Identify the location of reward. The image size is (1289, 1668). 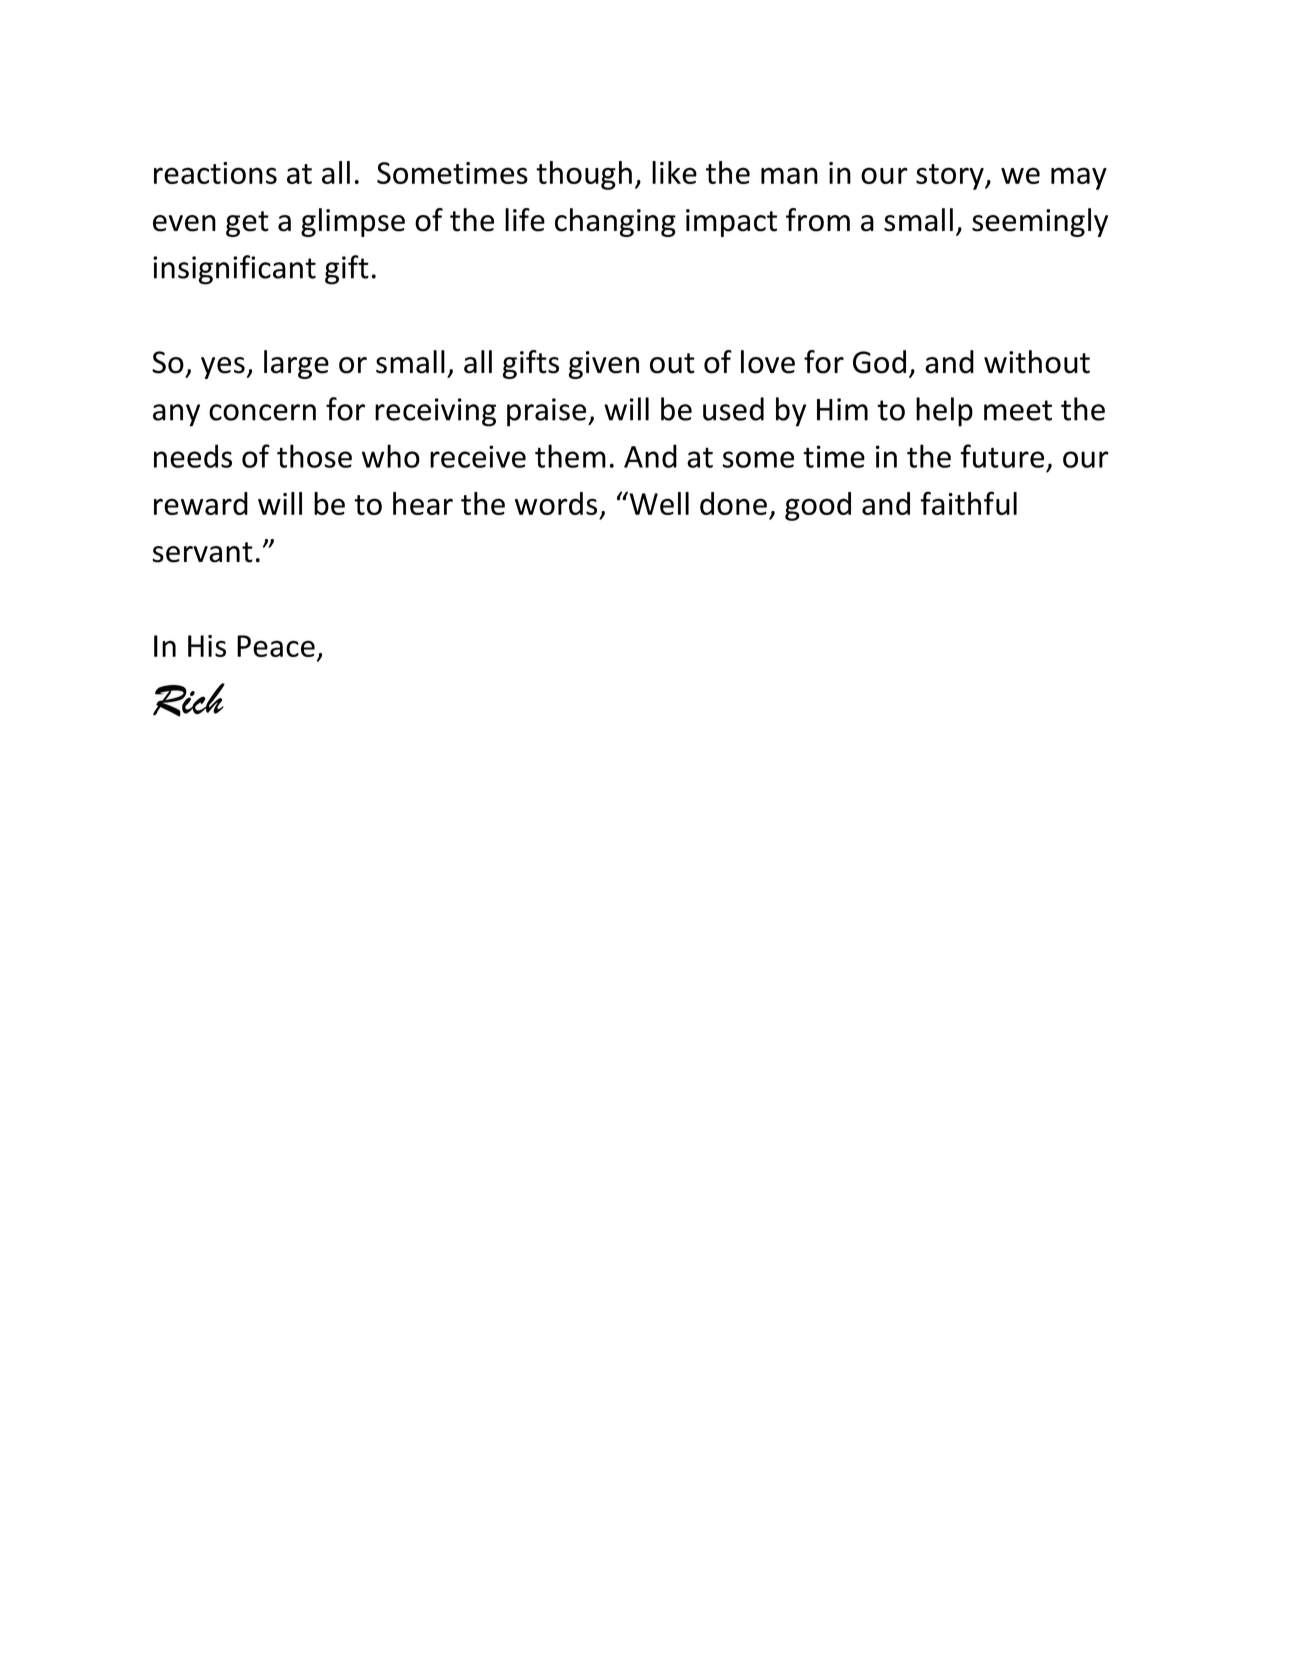
(201, 503).
